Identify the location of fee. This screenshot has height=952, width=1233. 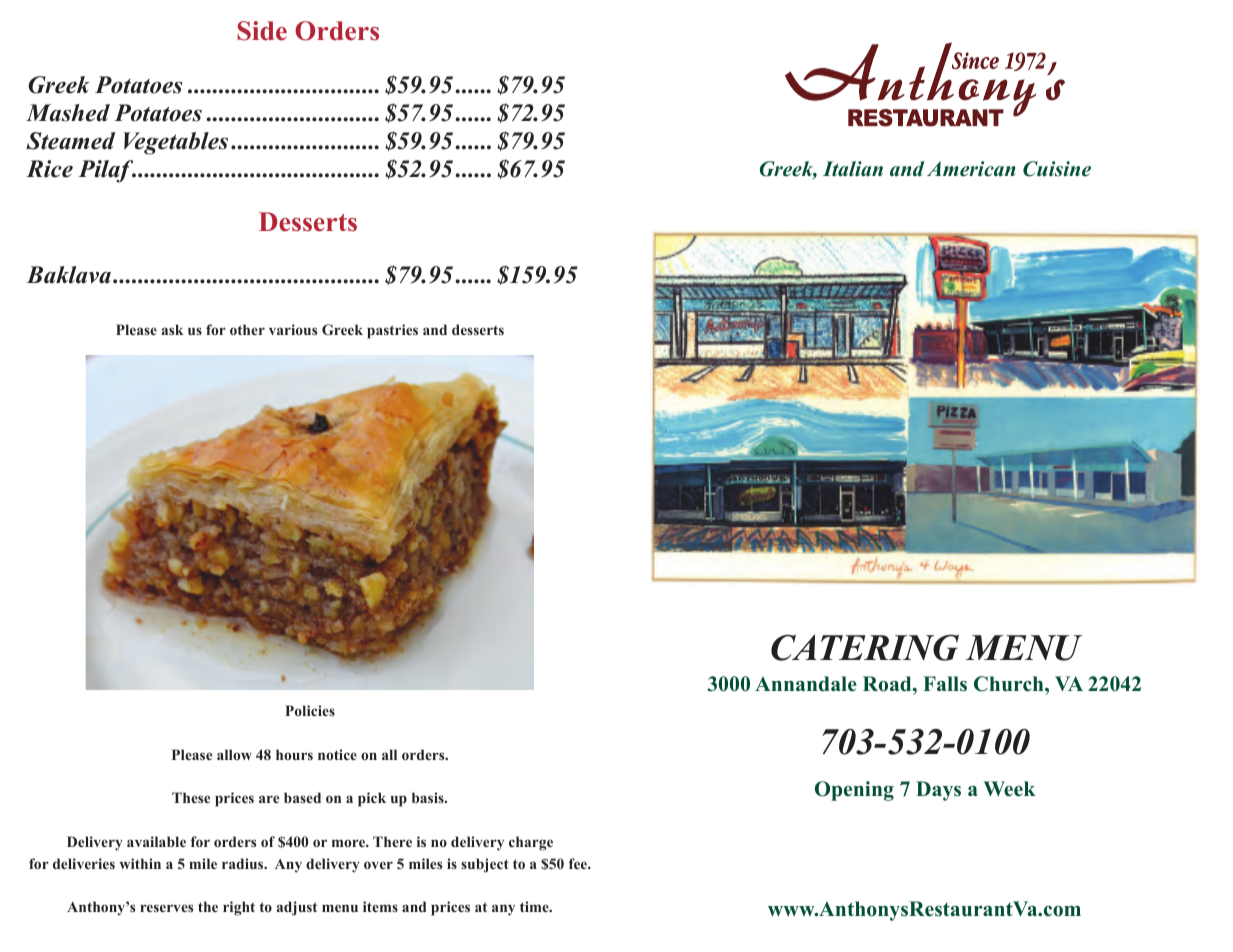
(579, 863).
